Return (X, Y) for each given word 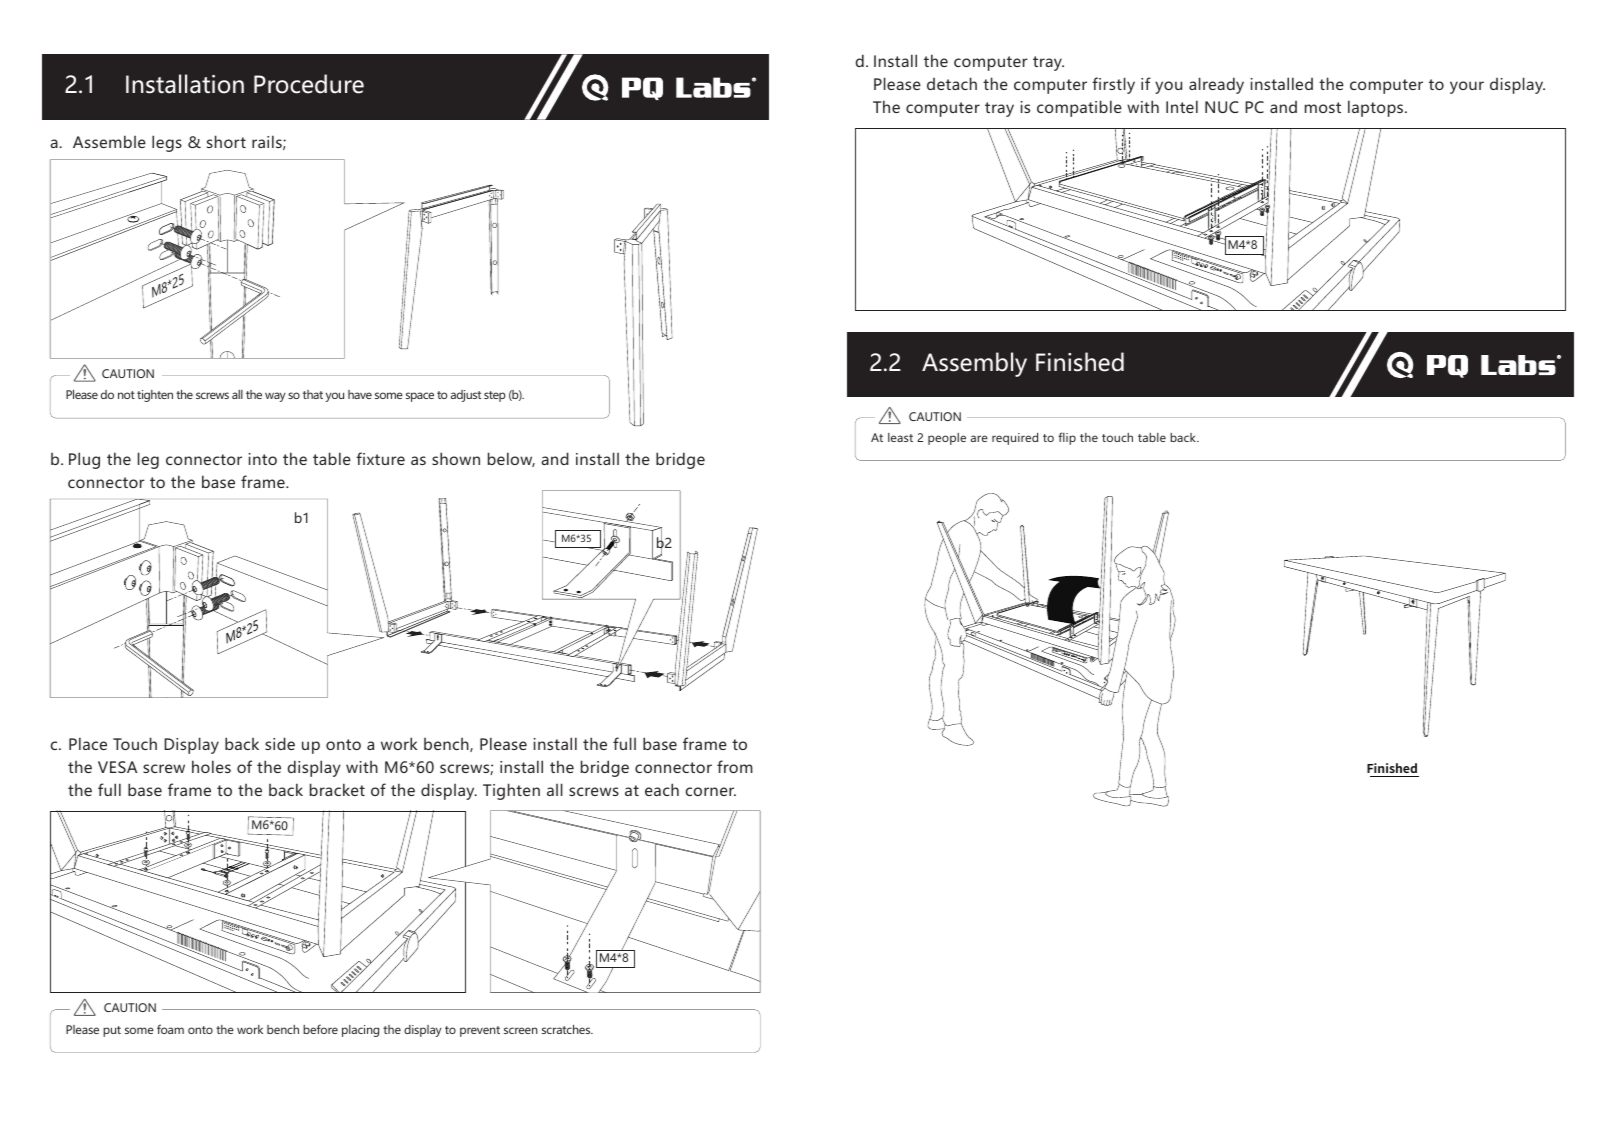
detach (952, 83)
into (262, 459)
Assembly (974, 364)
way (275, 397)
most (1323, 107)
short (226, 141)
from (735, 766)
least (900, 437)
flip (1067, 438)
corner (711, 791)
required (1015, 439)
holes (211, 766)
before (320, 1029)
